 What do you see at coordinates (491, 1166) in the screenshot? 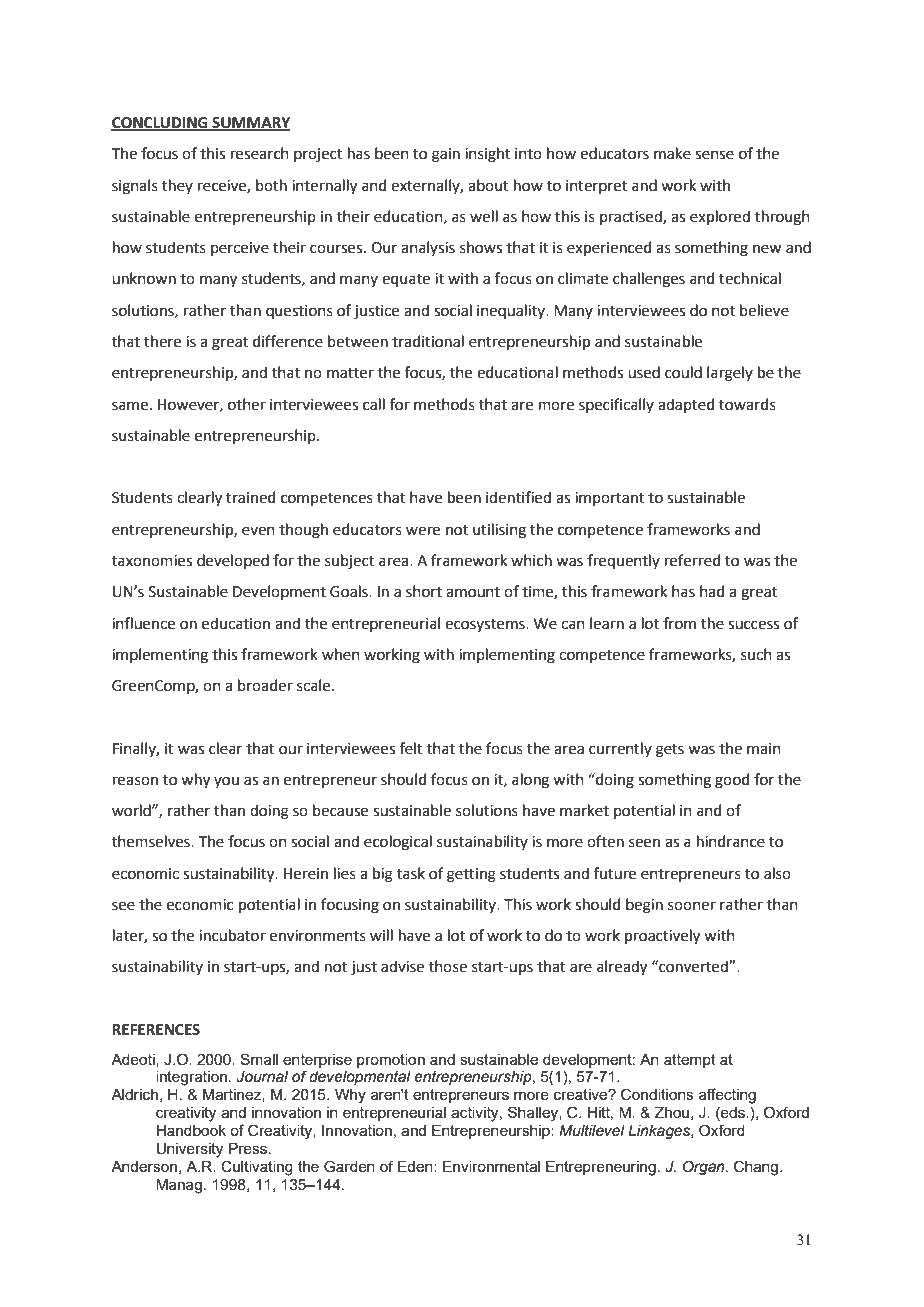
I see `Environmental` at bounding box center [491, 1166].
